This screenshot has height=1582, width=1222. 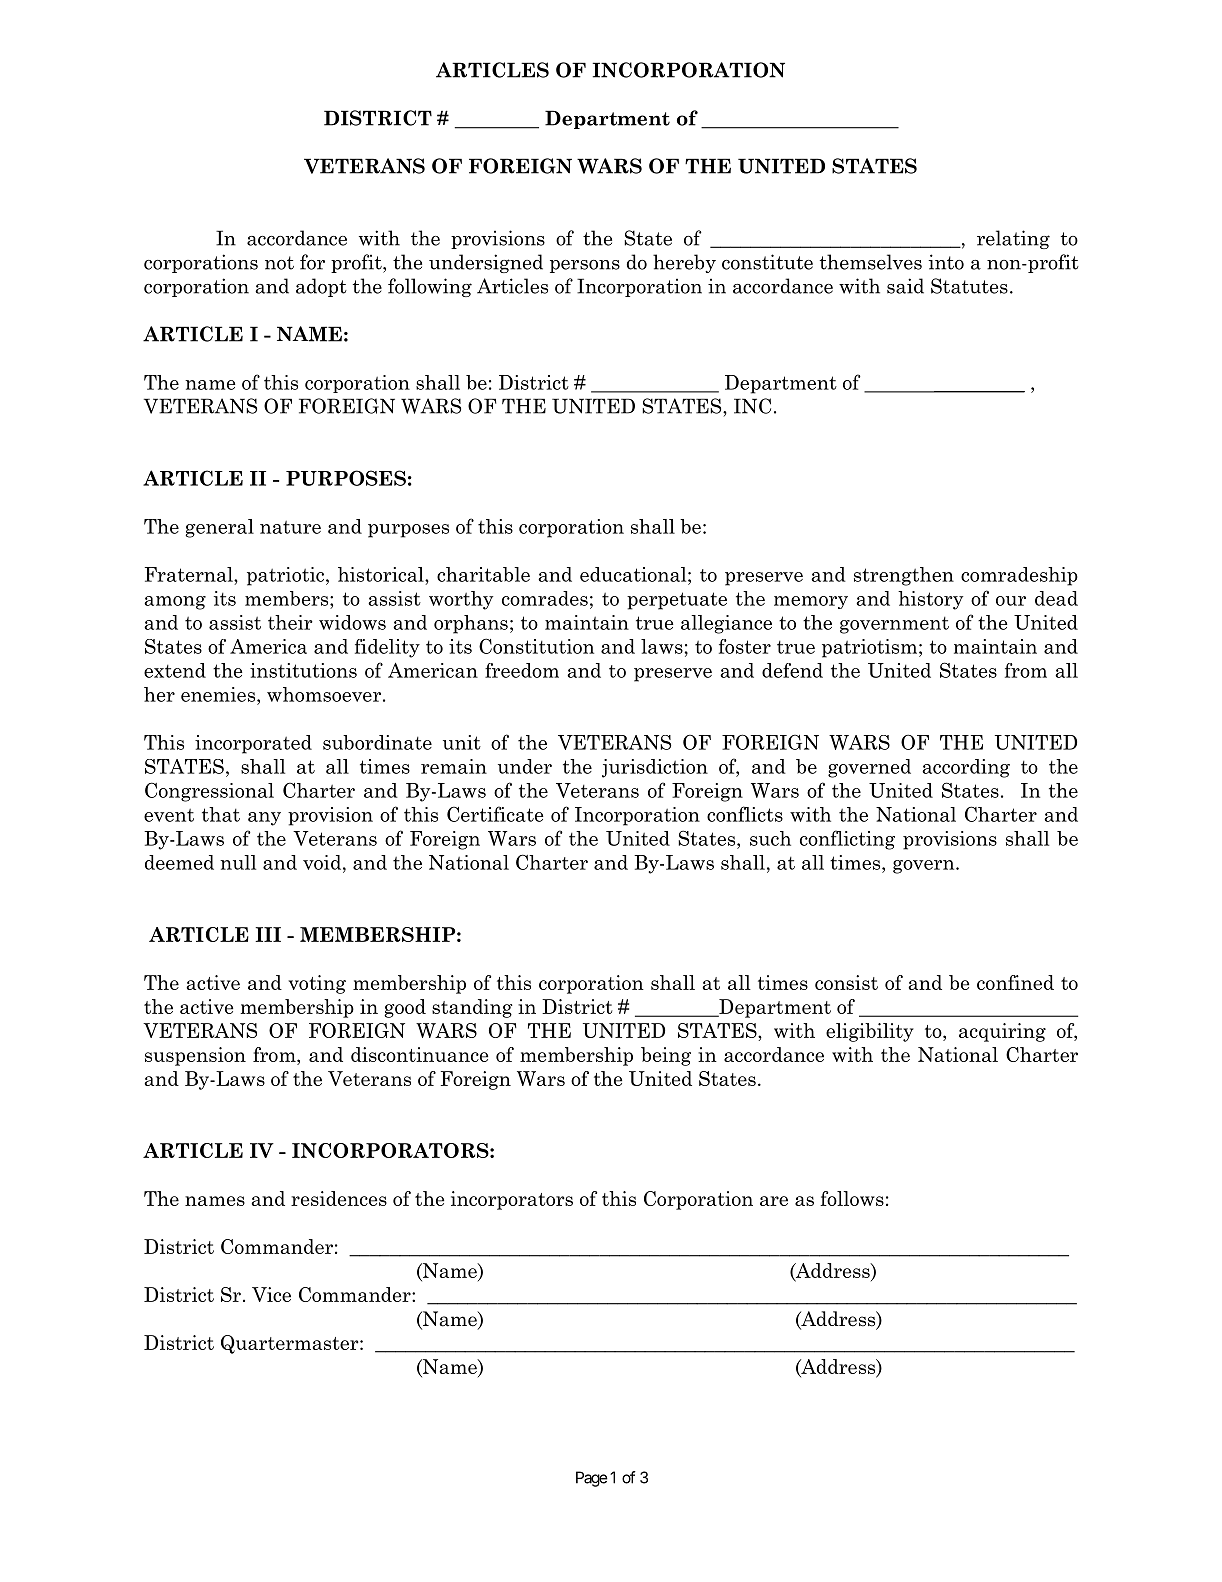 I want to click on institutions, so click(x=303, y=670).
